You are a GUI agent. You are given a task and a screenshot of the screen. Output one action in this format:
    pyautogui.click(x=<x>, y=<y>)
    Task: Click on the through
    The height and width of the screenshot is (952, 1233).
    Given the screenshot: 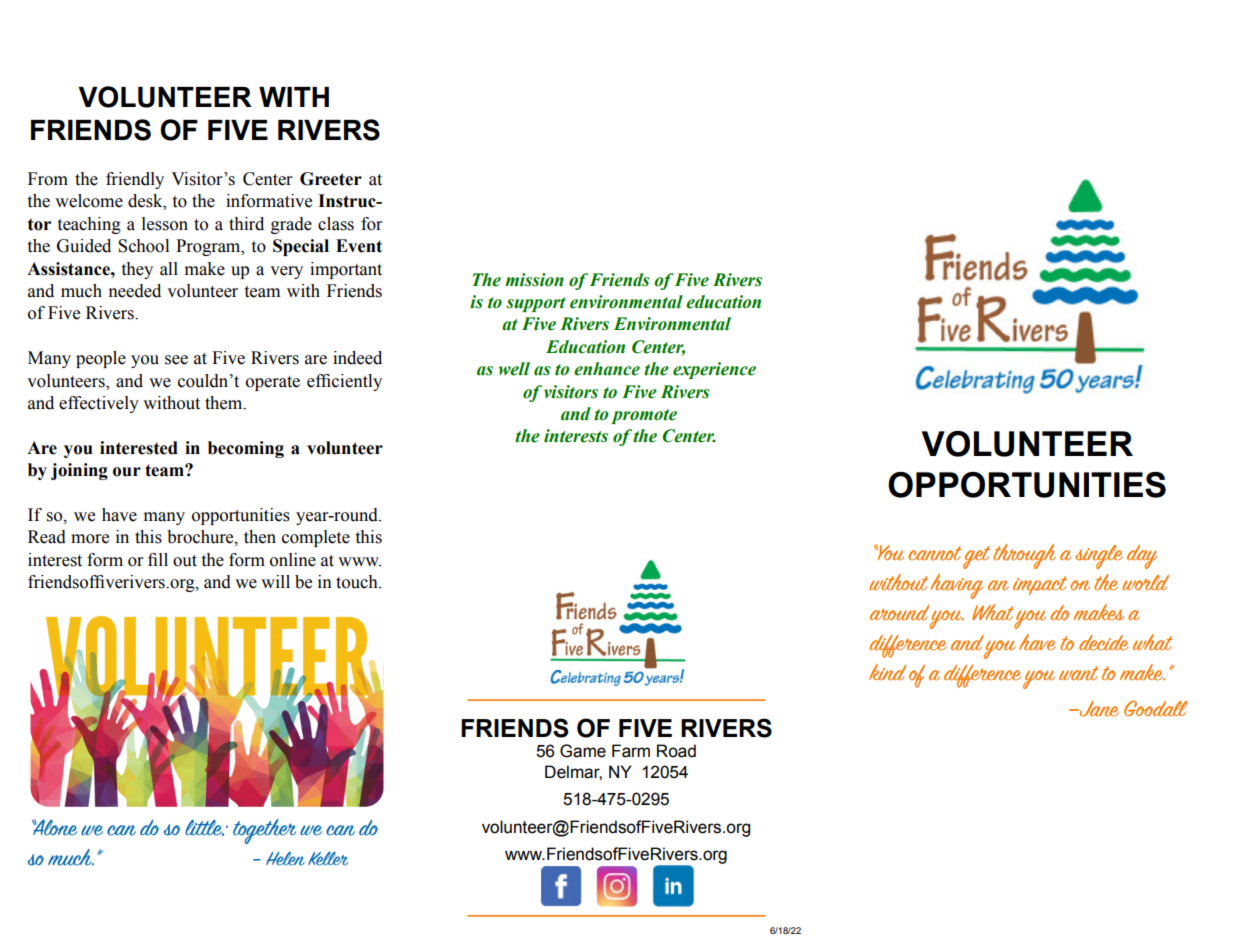 What is the action you would take?
    pyautogui.click(x=1024, y=556)
